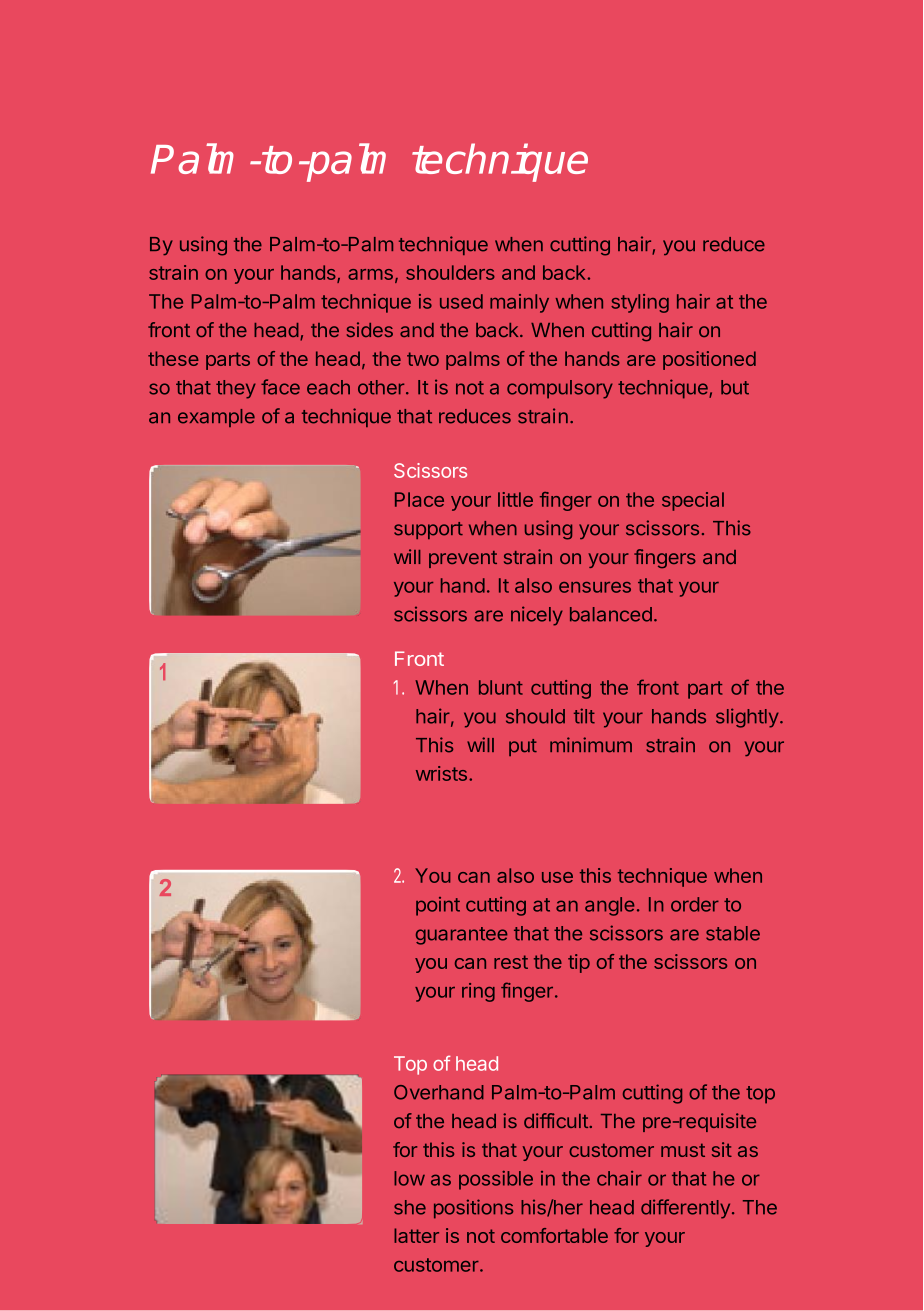 This document has height=1311, width=924. I want to click on blunt, so click(501, 687).
